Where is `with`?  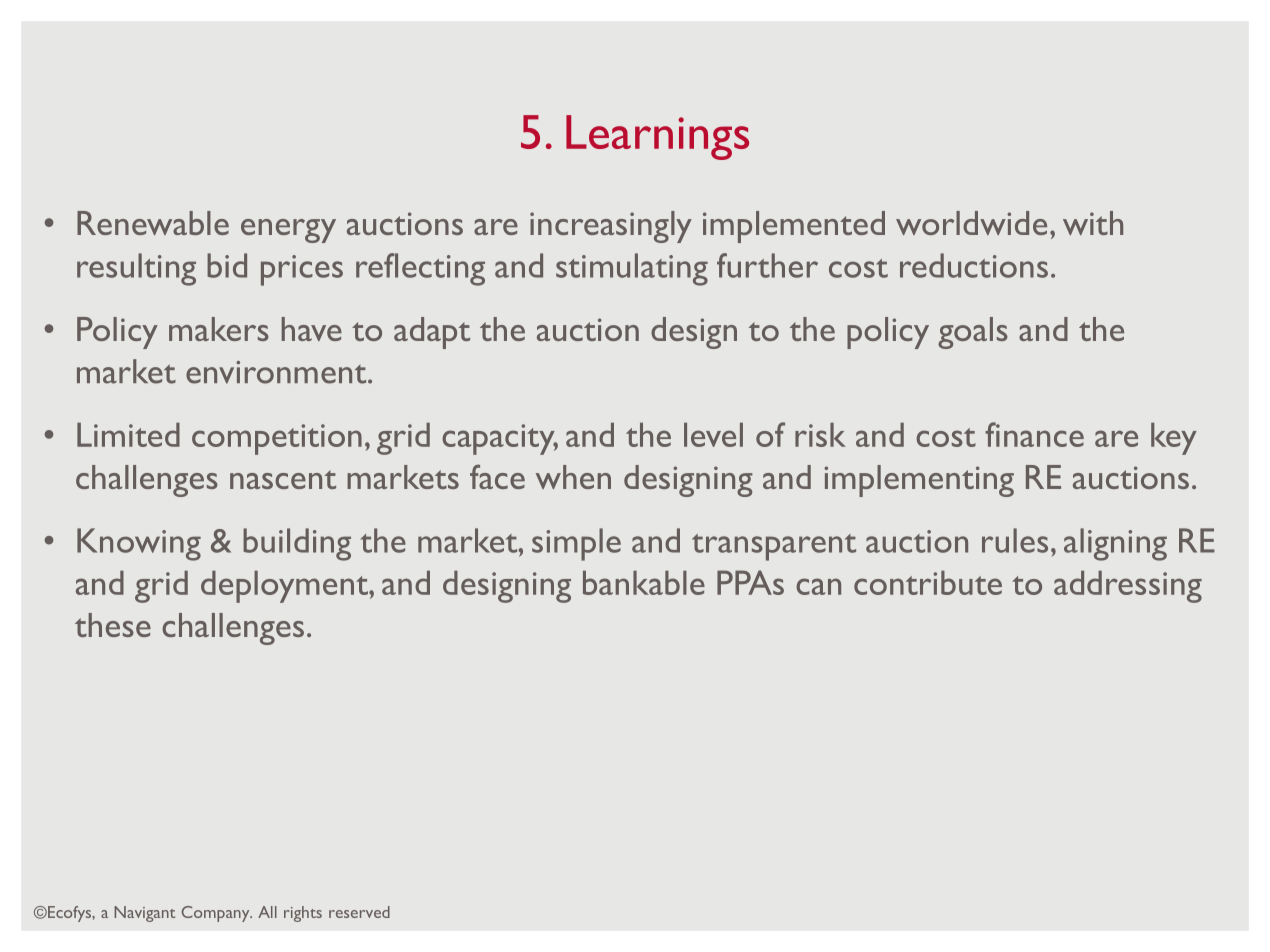
with is located at coordinates (1093, 223).
